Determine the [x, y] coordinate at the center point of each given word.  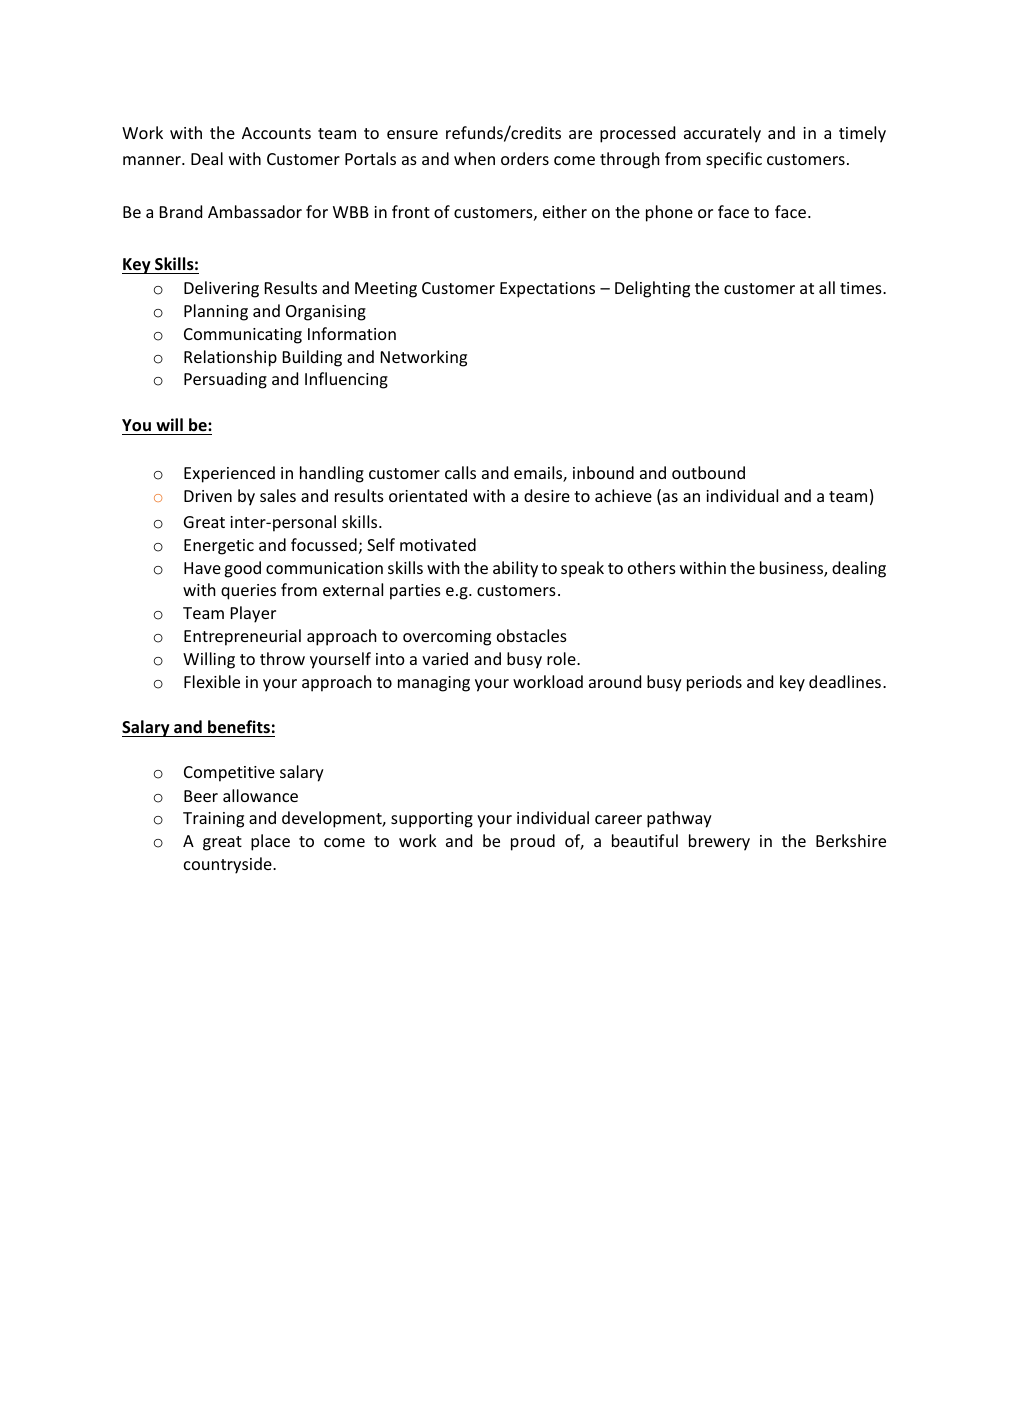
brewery [719, 842]
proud [533, 842]
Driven [208, 496]
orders [525, 158]
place [270, 842]
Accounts [276, 133]
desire [547, 495]
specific [734, 160]
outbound [708, 472]
